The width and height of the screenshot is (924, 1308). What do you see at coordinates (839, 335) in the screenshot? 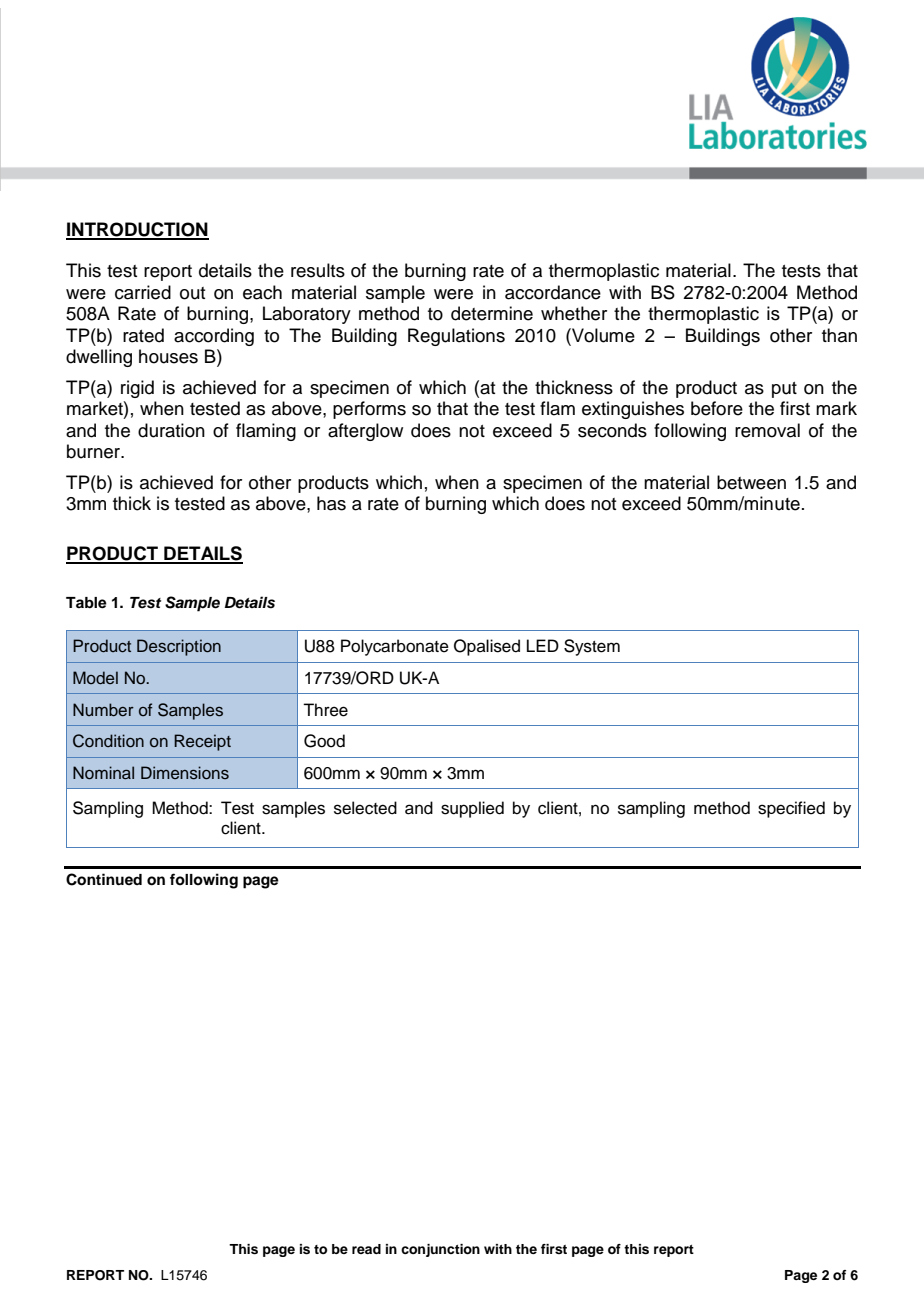
I see `than` at bounding box center [839, 335].
